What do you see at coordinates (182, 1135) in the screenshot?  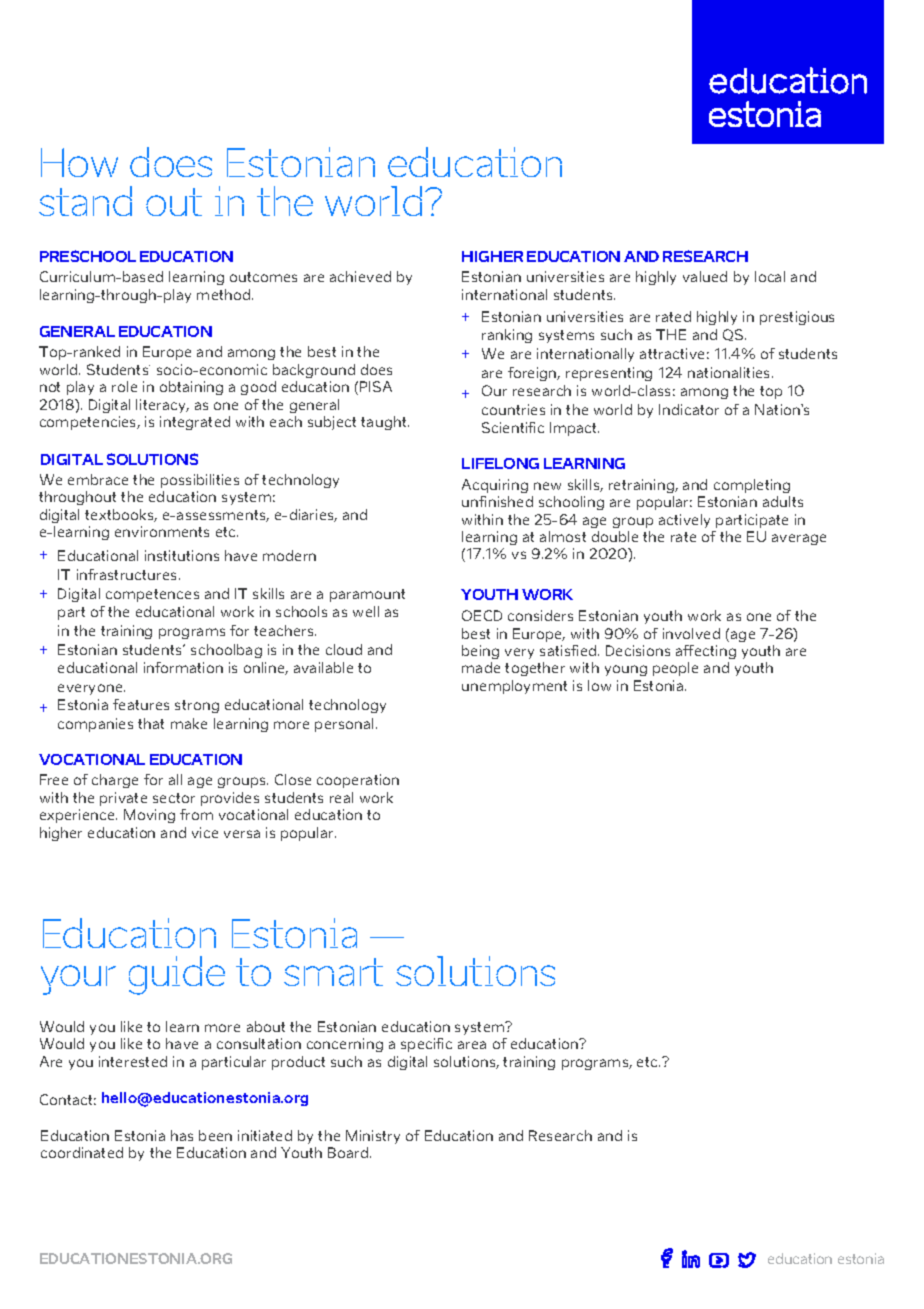 I see `has` at bounding box center [182, 1135].
